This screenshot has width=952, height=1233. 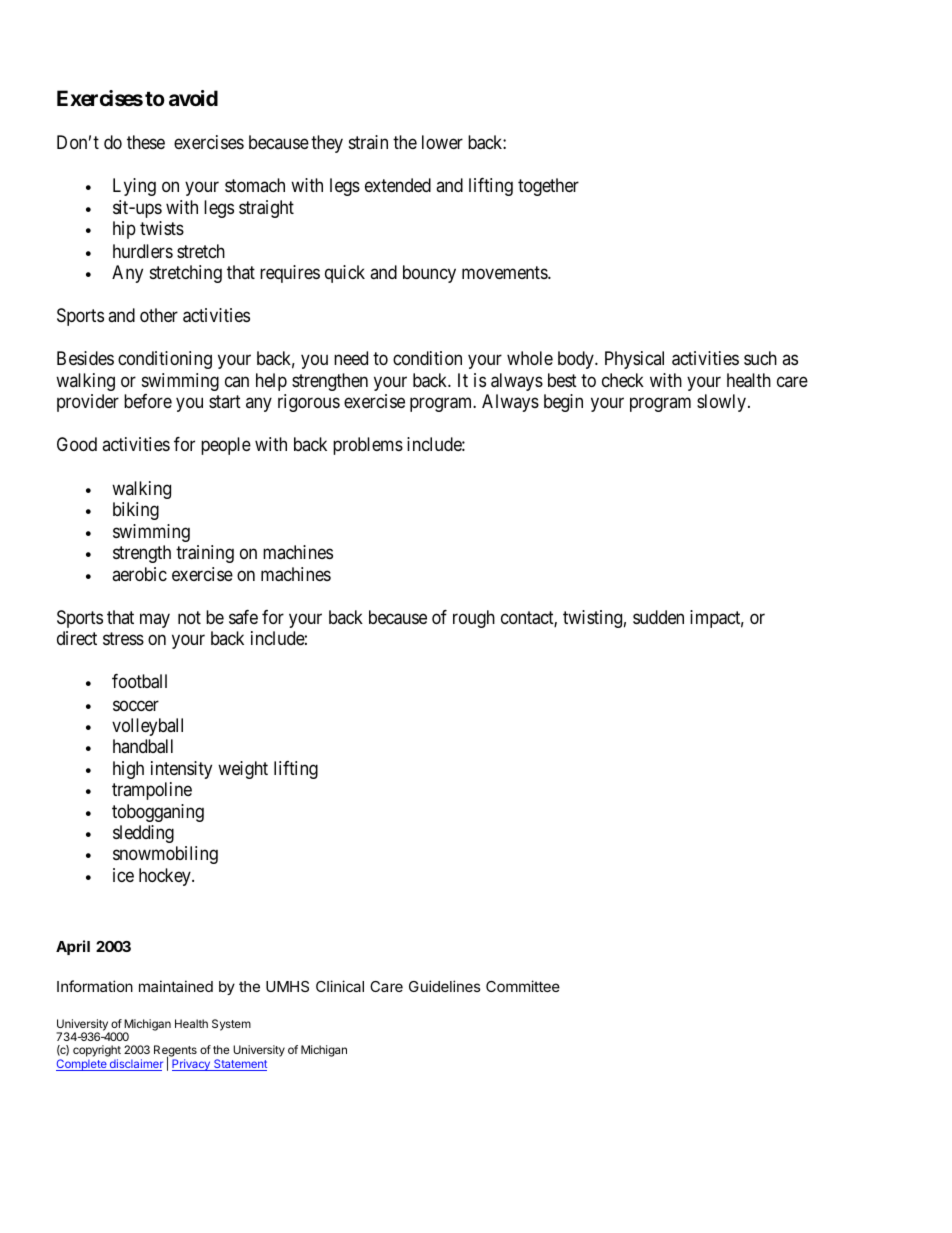 I want to click on need, so click(x=351, y=358).
